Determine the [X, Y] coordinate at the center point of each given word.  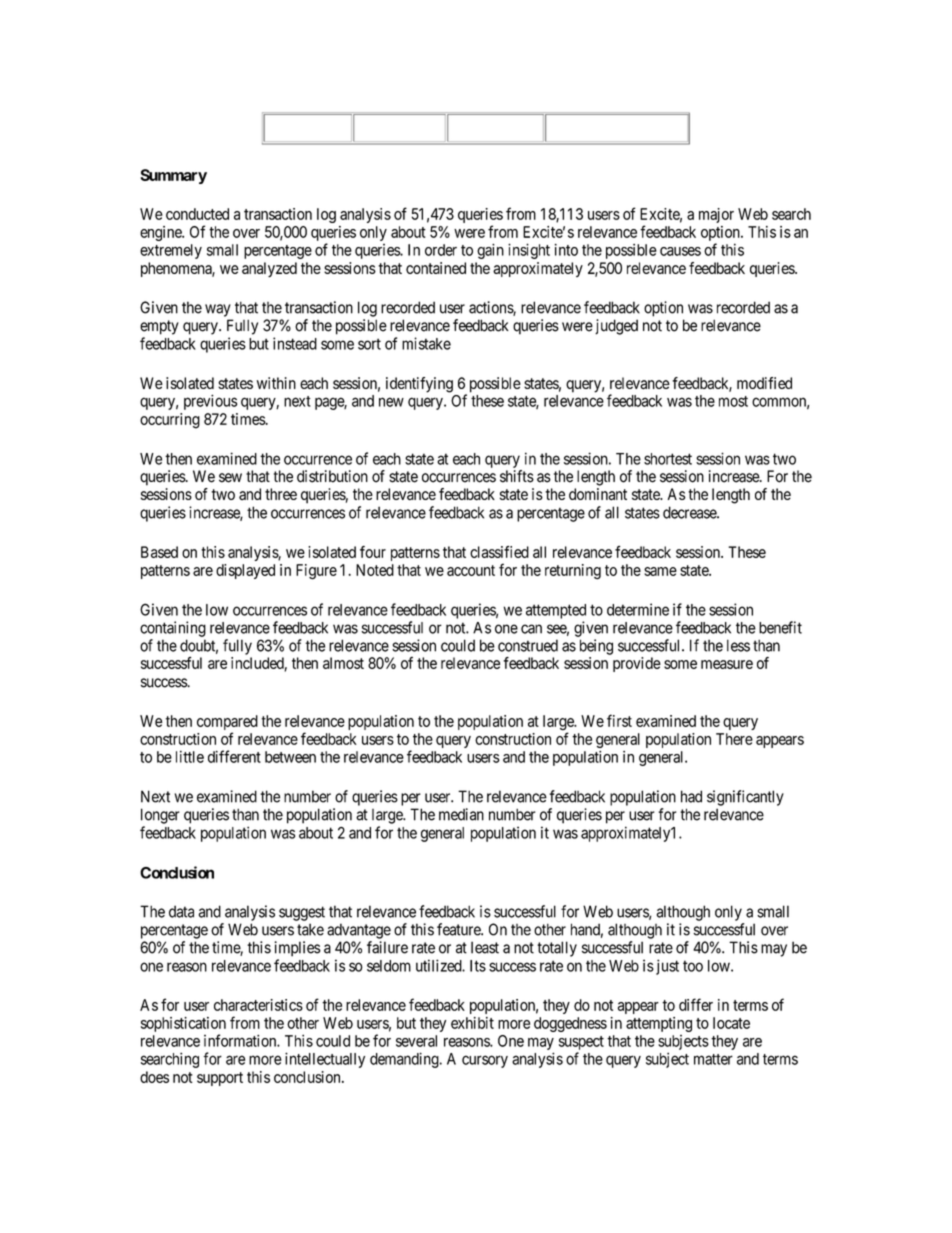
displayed [245, 571]
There [734, 739]
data [181, 911]
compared [227, 724]
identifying [419, 385]
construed [528, 645]
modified [764, 383]
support [220, 1079]
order [441, 250]
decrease [690, 512]
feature [459, 929]
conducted [197, 214]
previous [210, 402]
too [693, 966]
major [716, 215]
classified [499, 552]
